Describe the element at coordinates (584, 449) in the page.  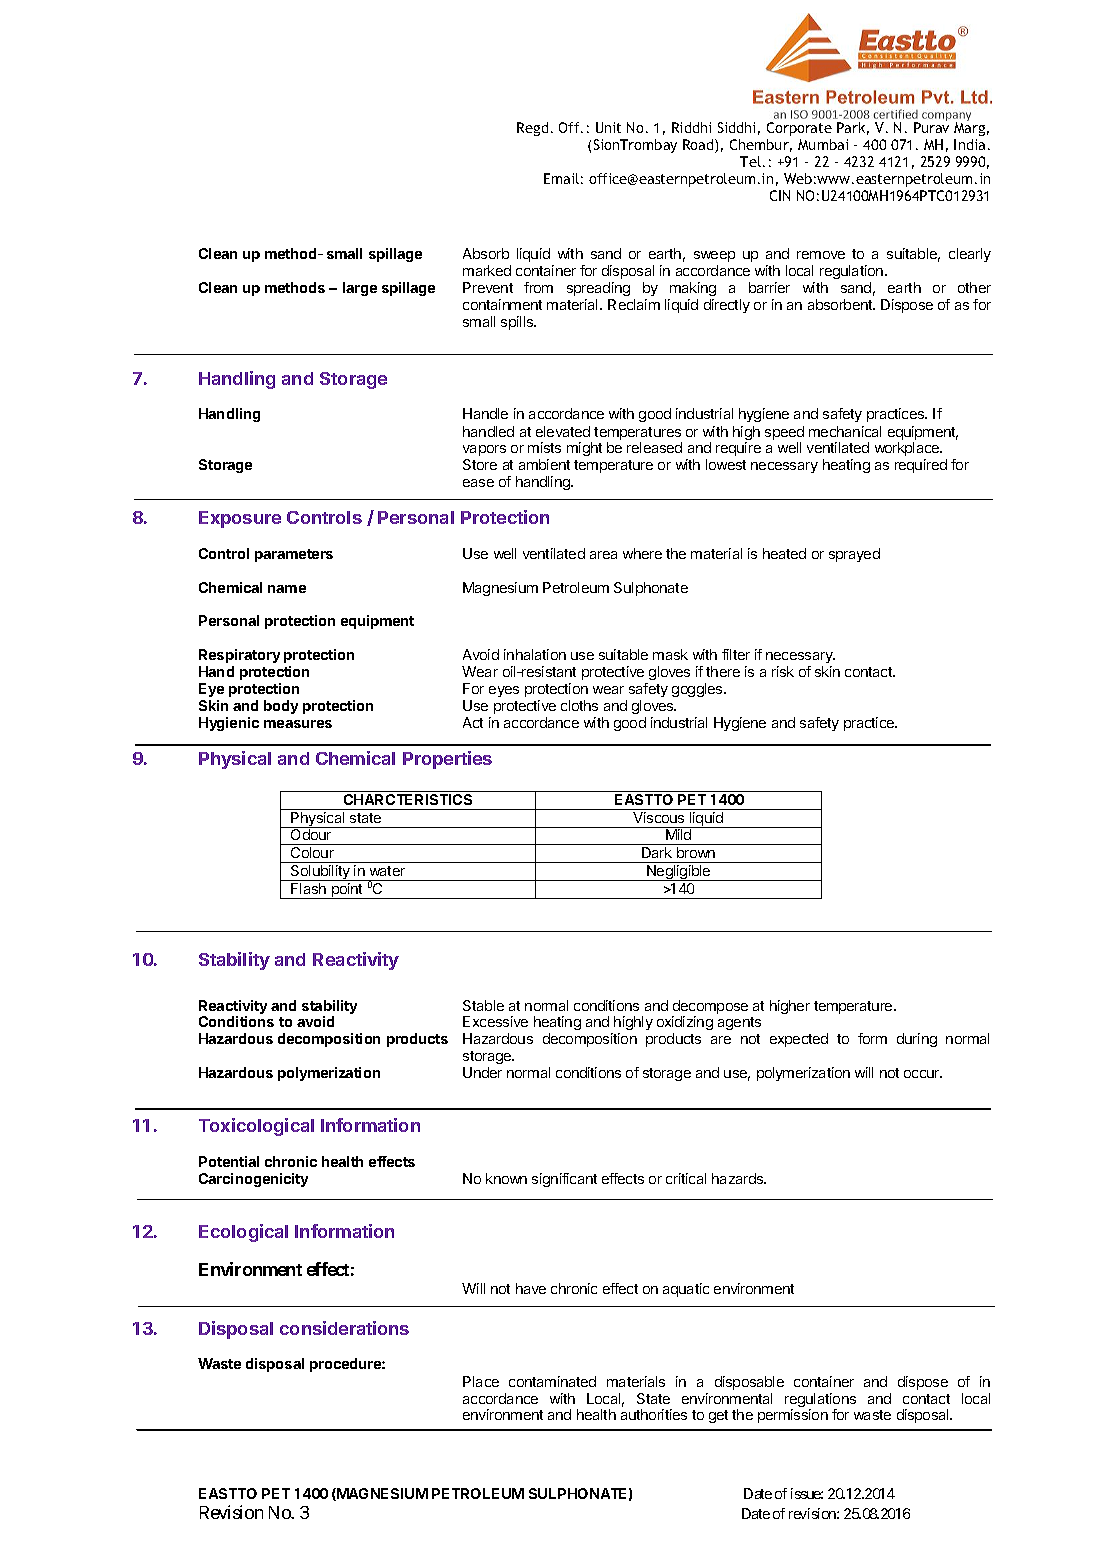
I see `might` at that location.
